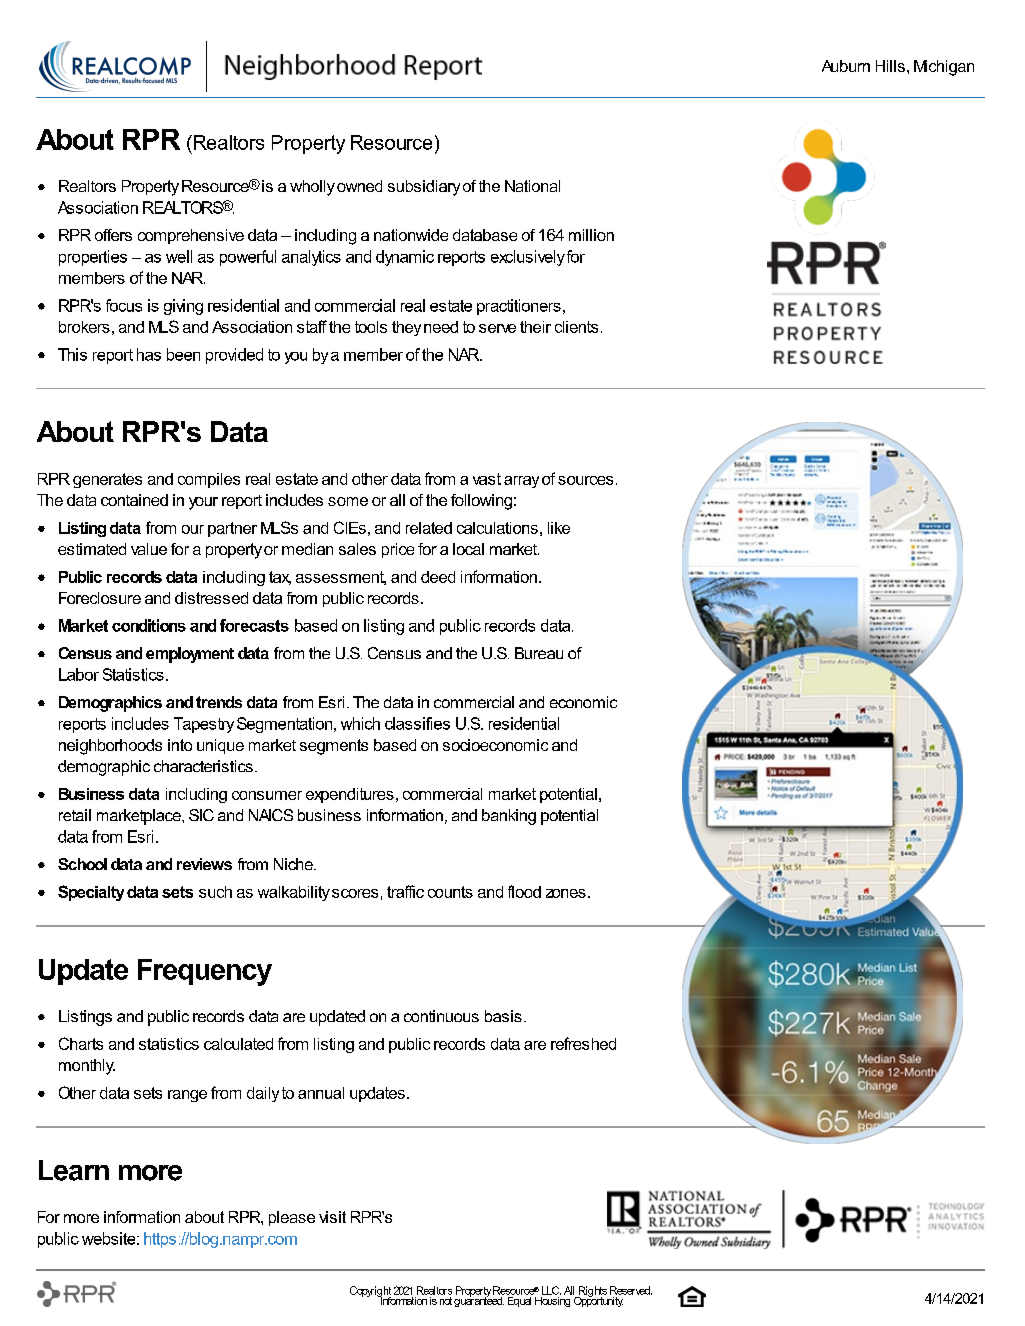  What do you see at coordinates (191, 236) in the screenshot?
I see `comprehensive` at bounding box center [191, 236].
